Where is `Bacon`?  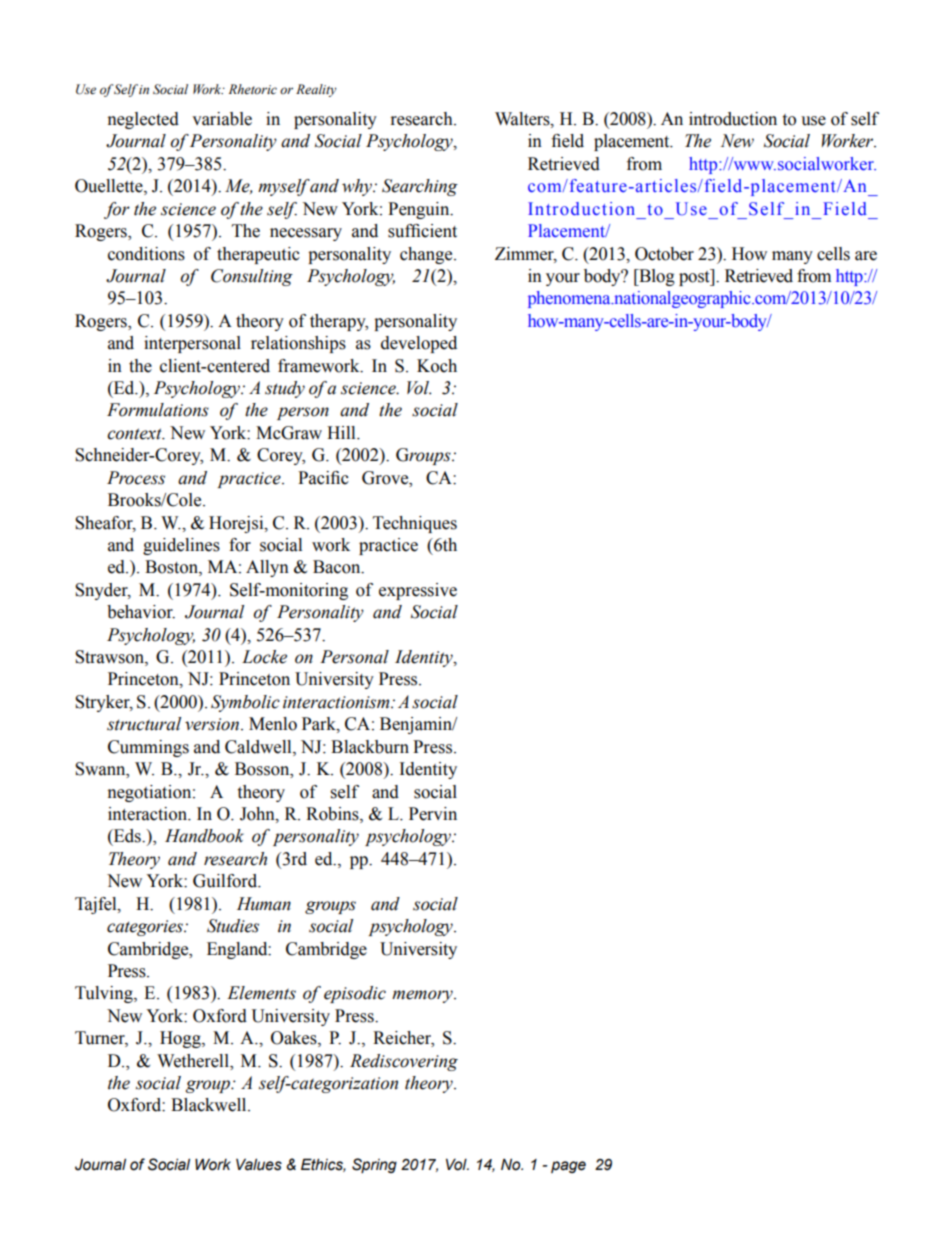 Bacon is located at coordinates (338, 567).
